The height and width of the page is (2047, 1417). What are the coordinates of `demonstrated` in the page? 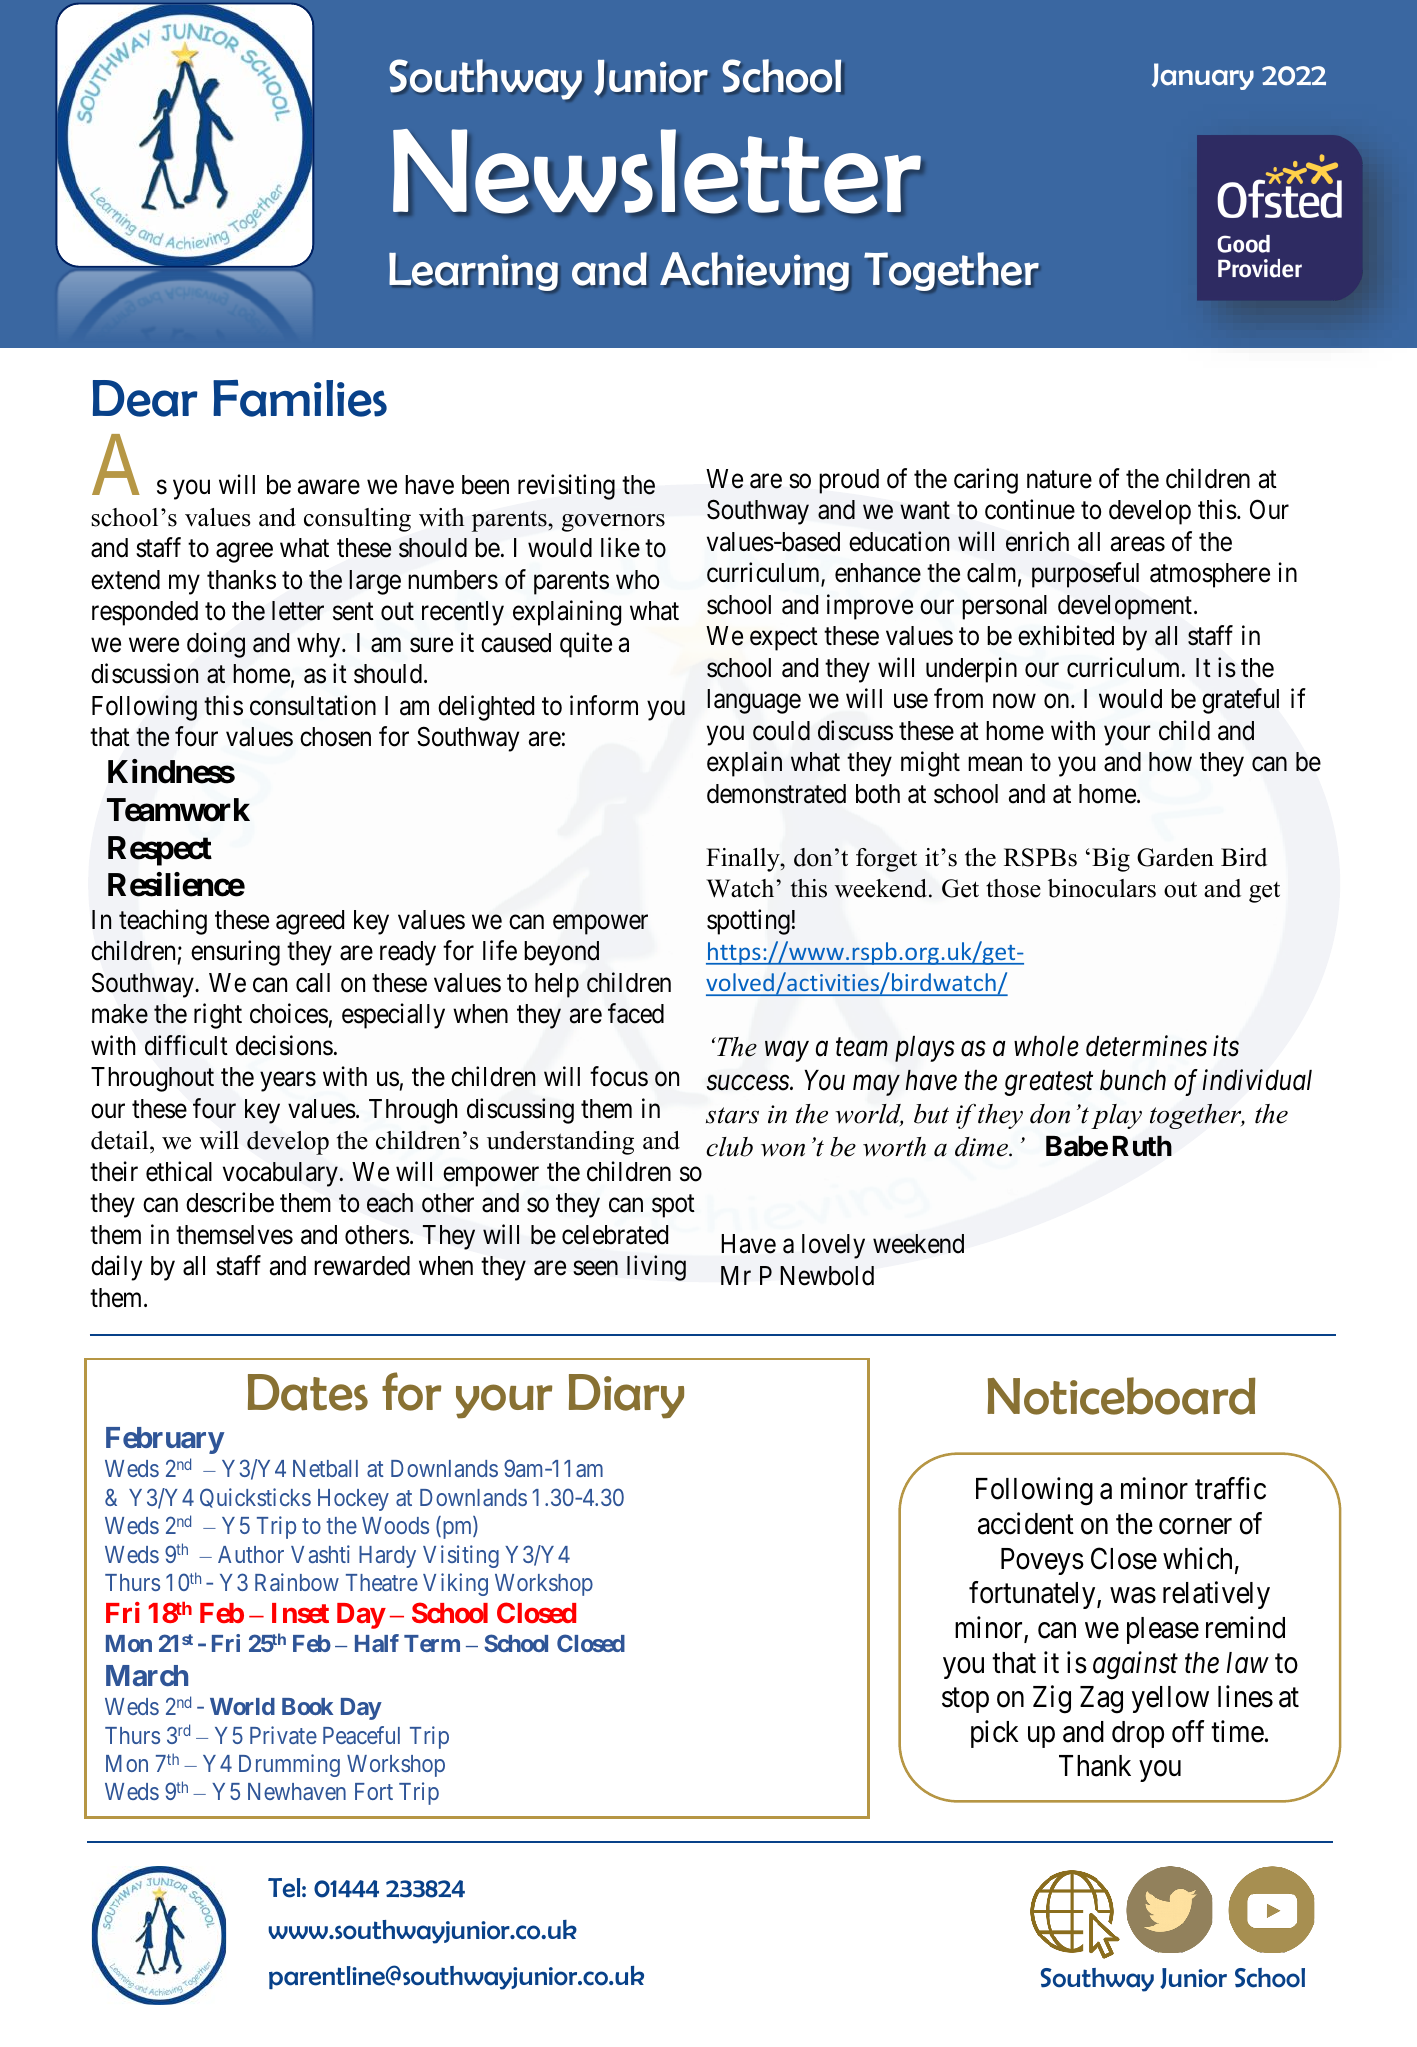 It's located at (776, 794).
